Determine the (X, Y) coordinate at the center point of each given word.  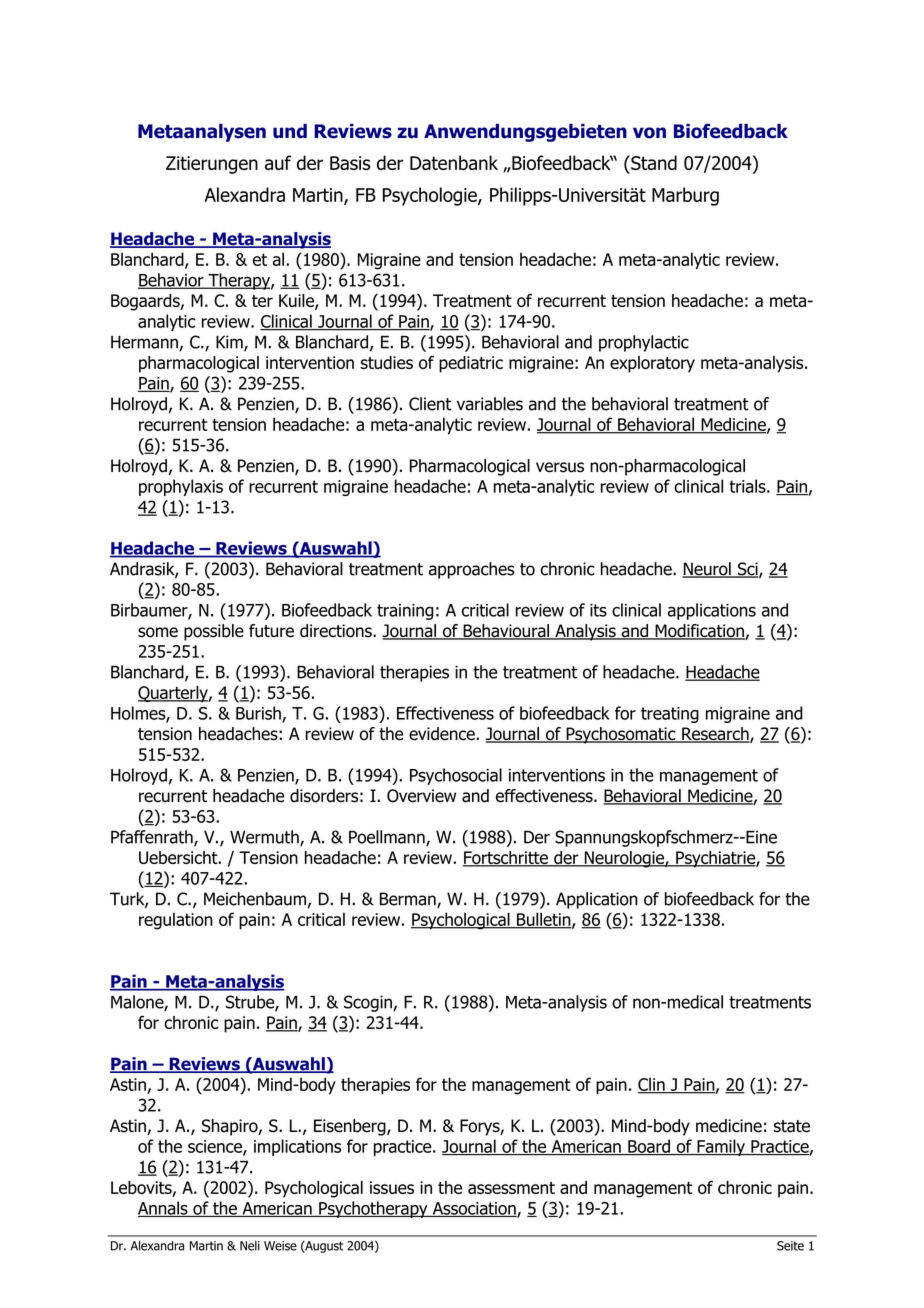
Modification (699, 632)
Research (715, 735)
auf (278, 162)
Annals (164, 1209)
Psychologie (431, 196)
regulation (176, 921)
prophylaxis (181, 487)
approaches (472, 570)
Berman (409, 900)
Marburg (685, 196)
